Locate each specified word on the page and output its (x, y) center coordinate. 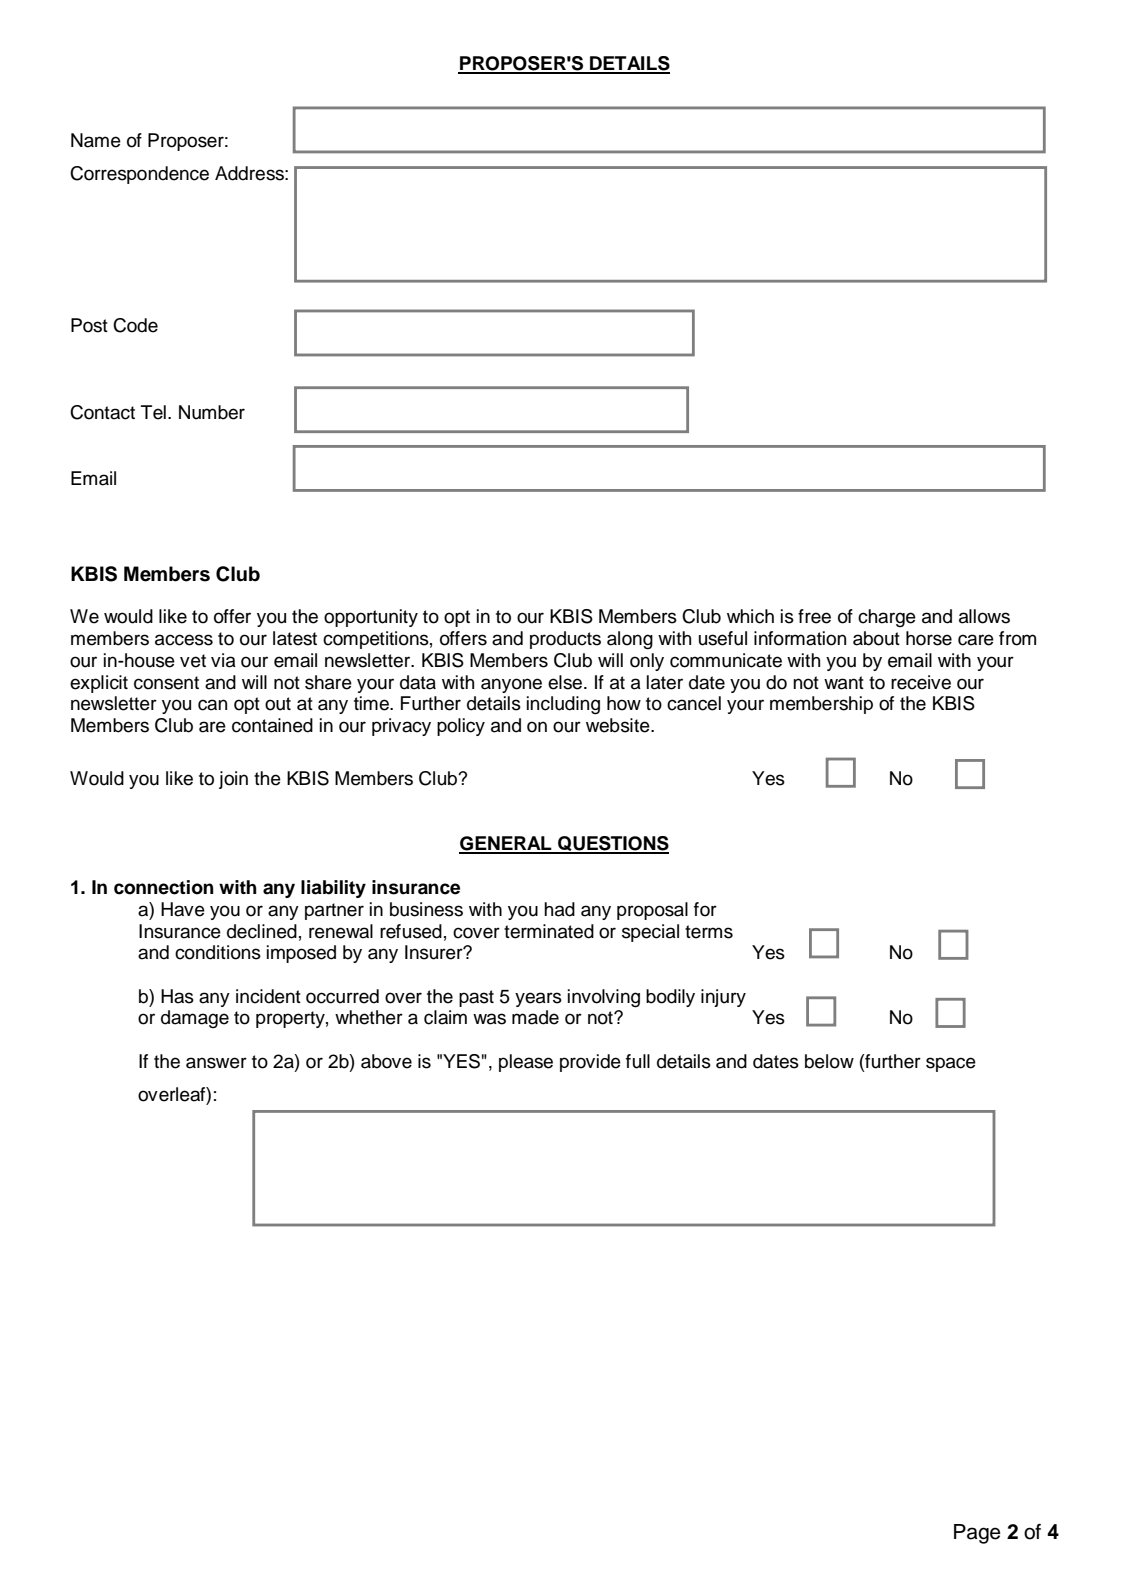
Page (977, 1534)
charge (887, 618)
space (951, 1064)
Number (212, 412)
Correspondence (139, 175)
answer (216, 1063)
